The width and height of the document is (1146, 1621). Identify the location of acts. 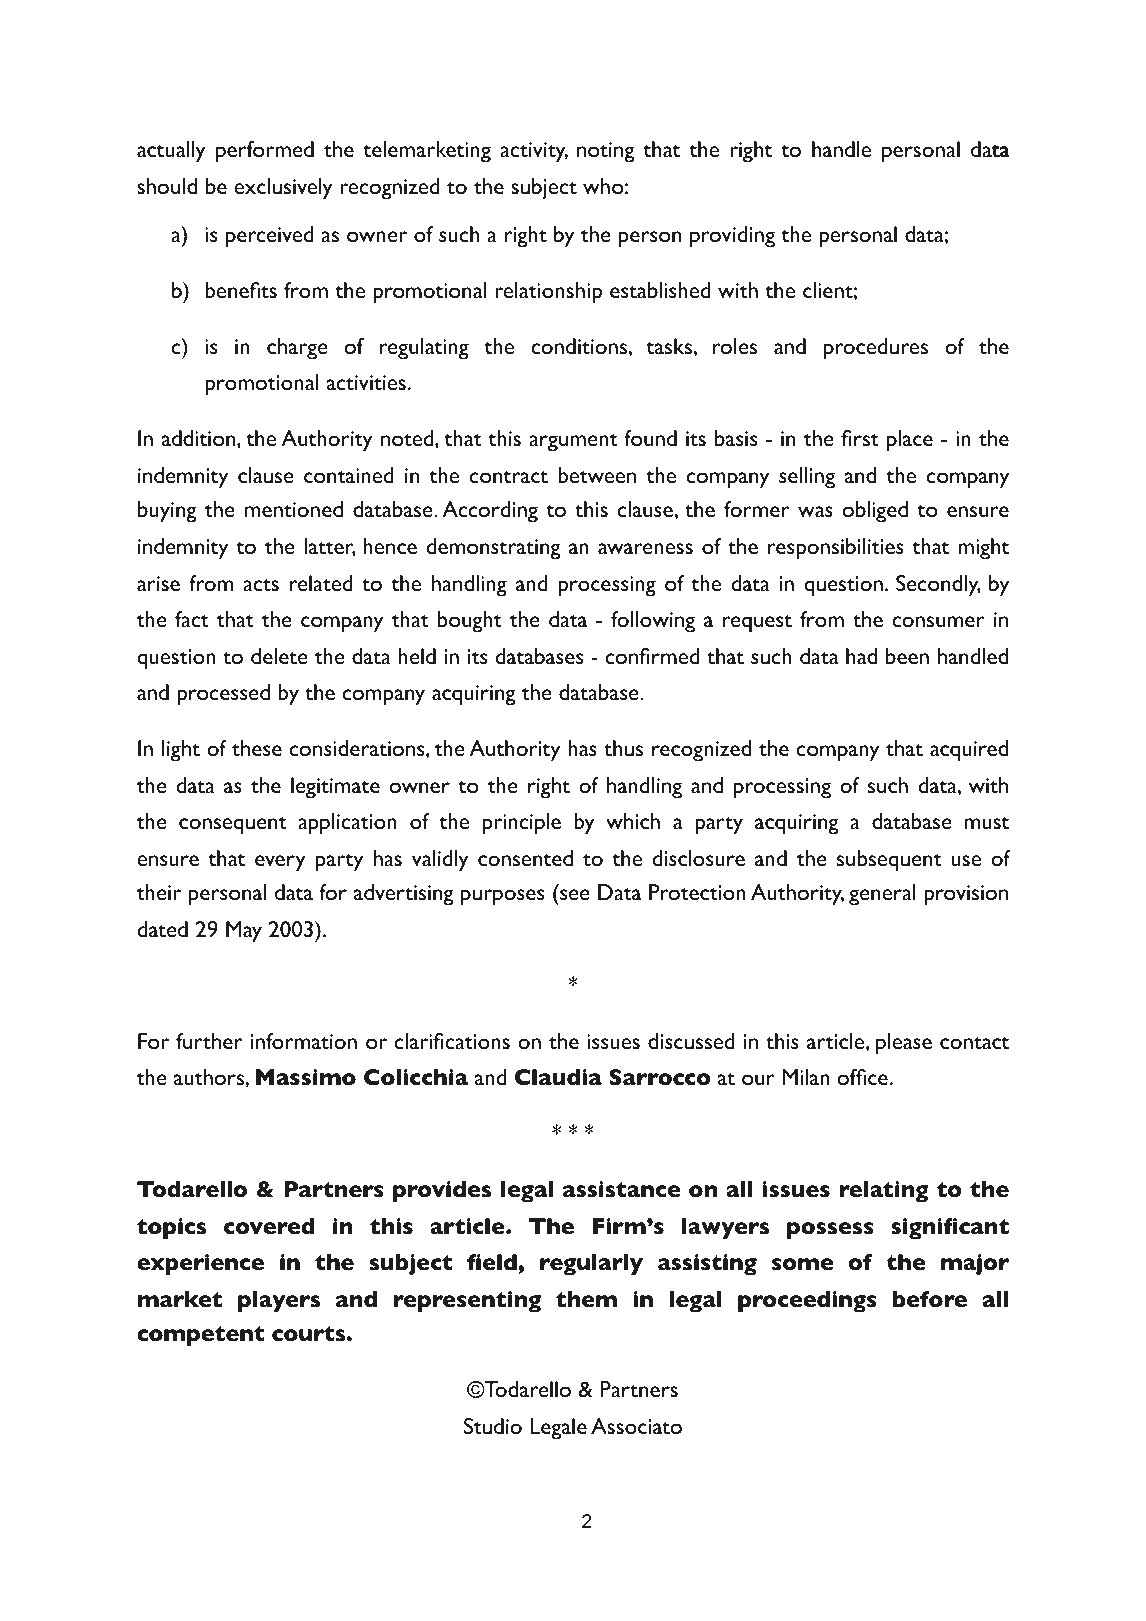
(261, 585).
